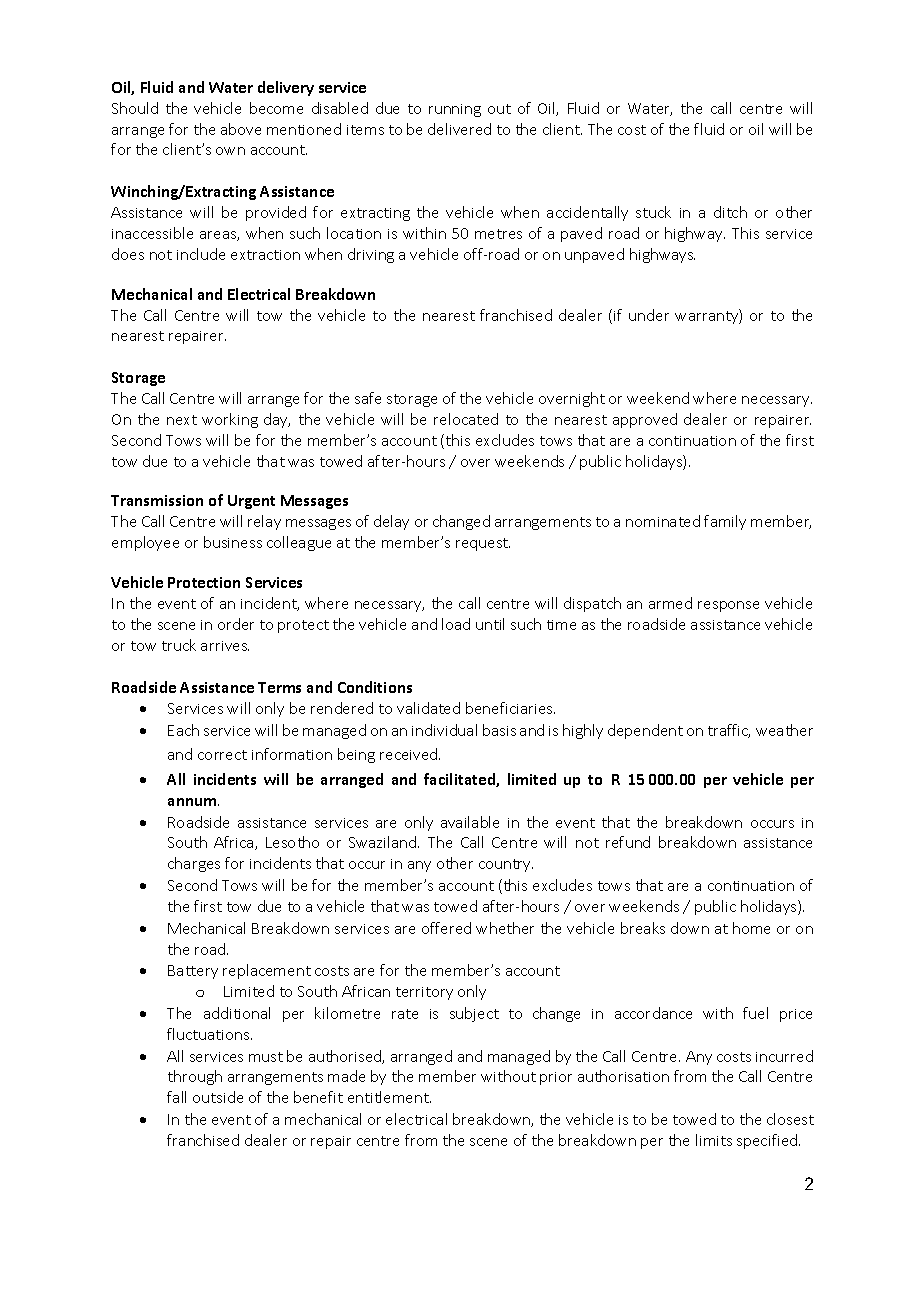 This image has height=1308, width=924. I want to click on limits, so click(714, 1140).
